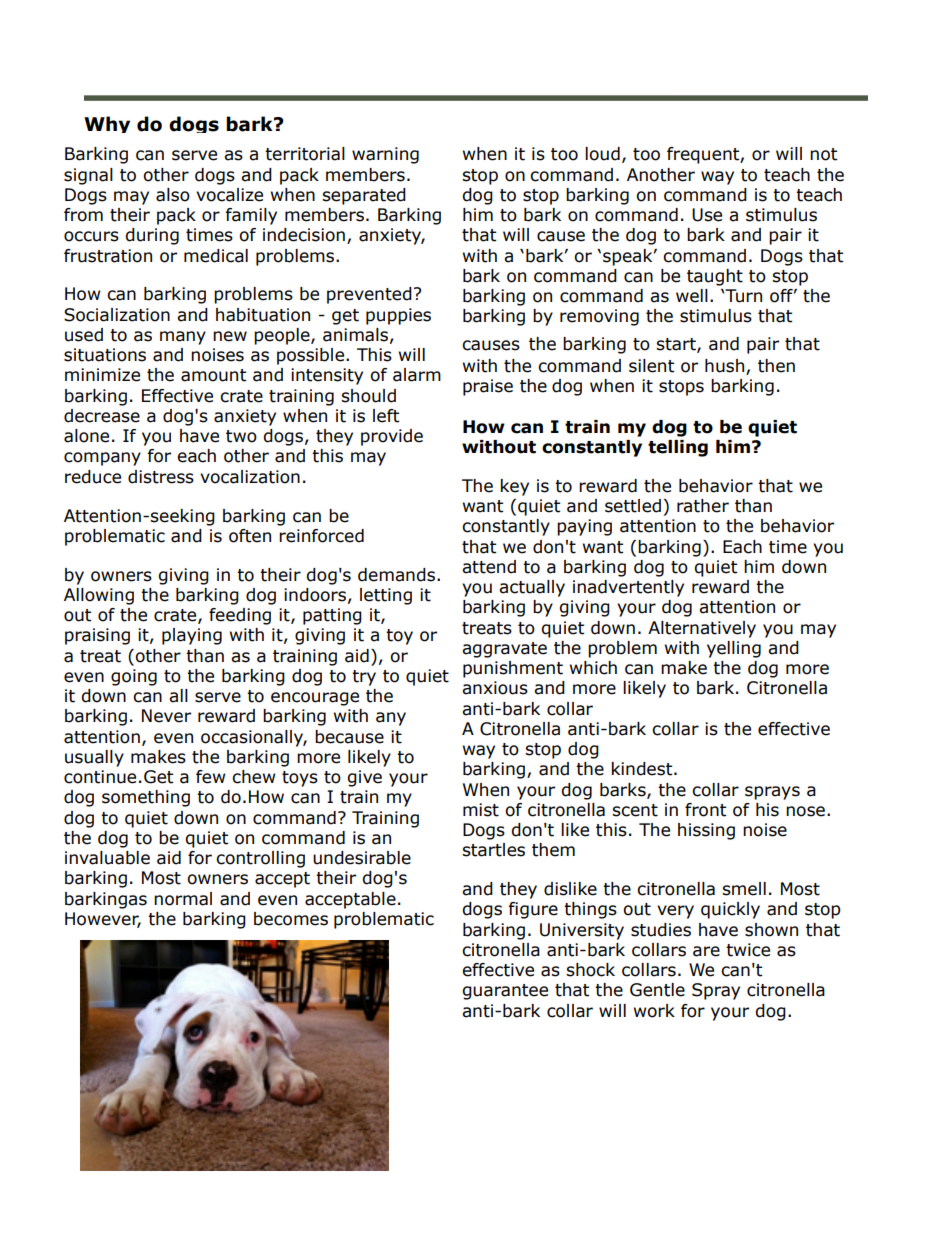  Describe the element at coordinates (602, 154) in the screenshot. I see `loud` at that location.
